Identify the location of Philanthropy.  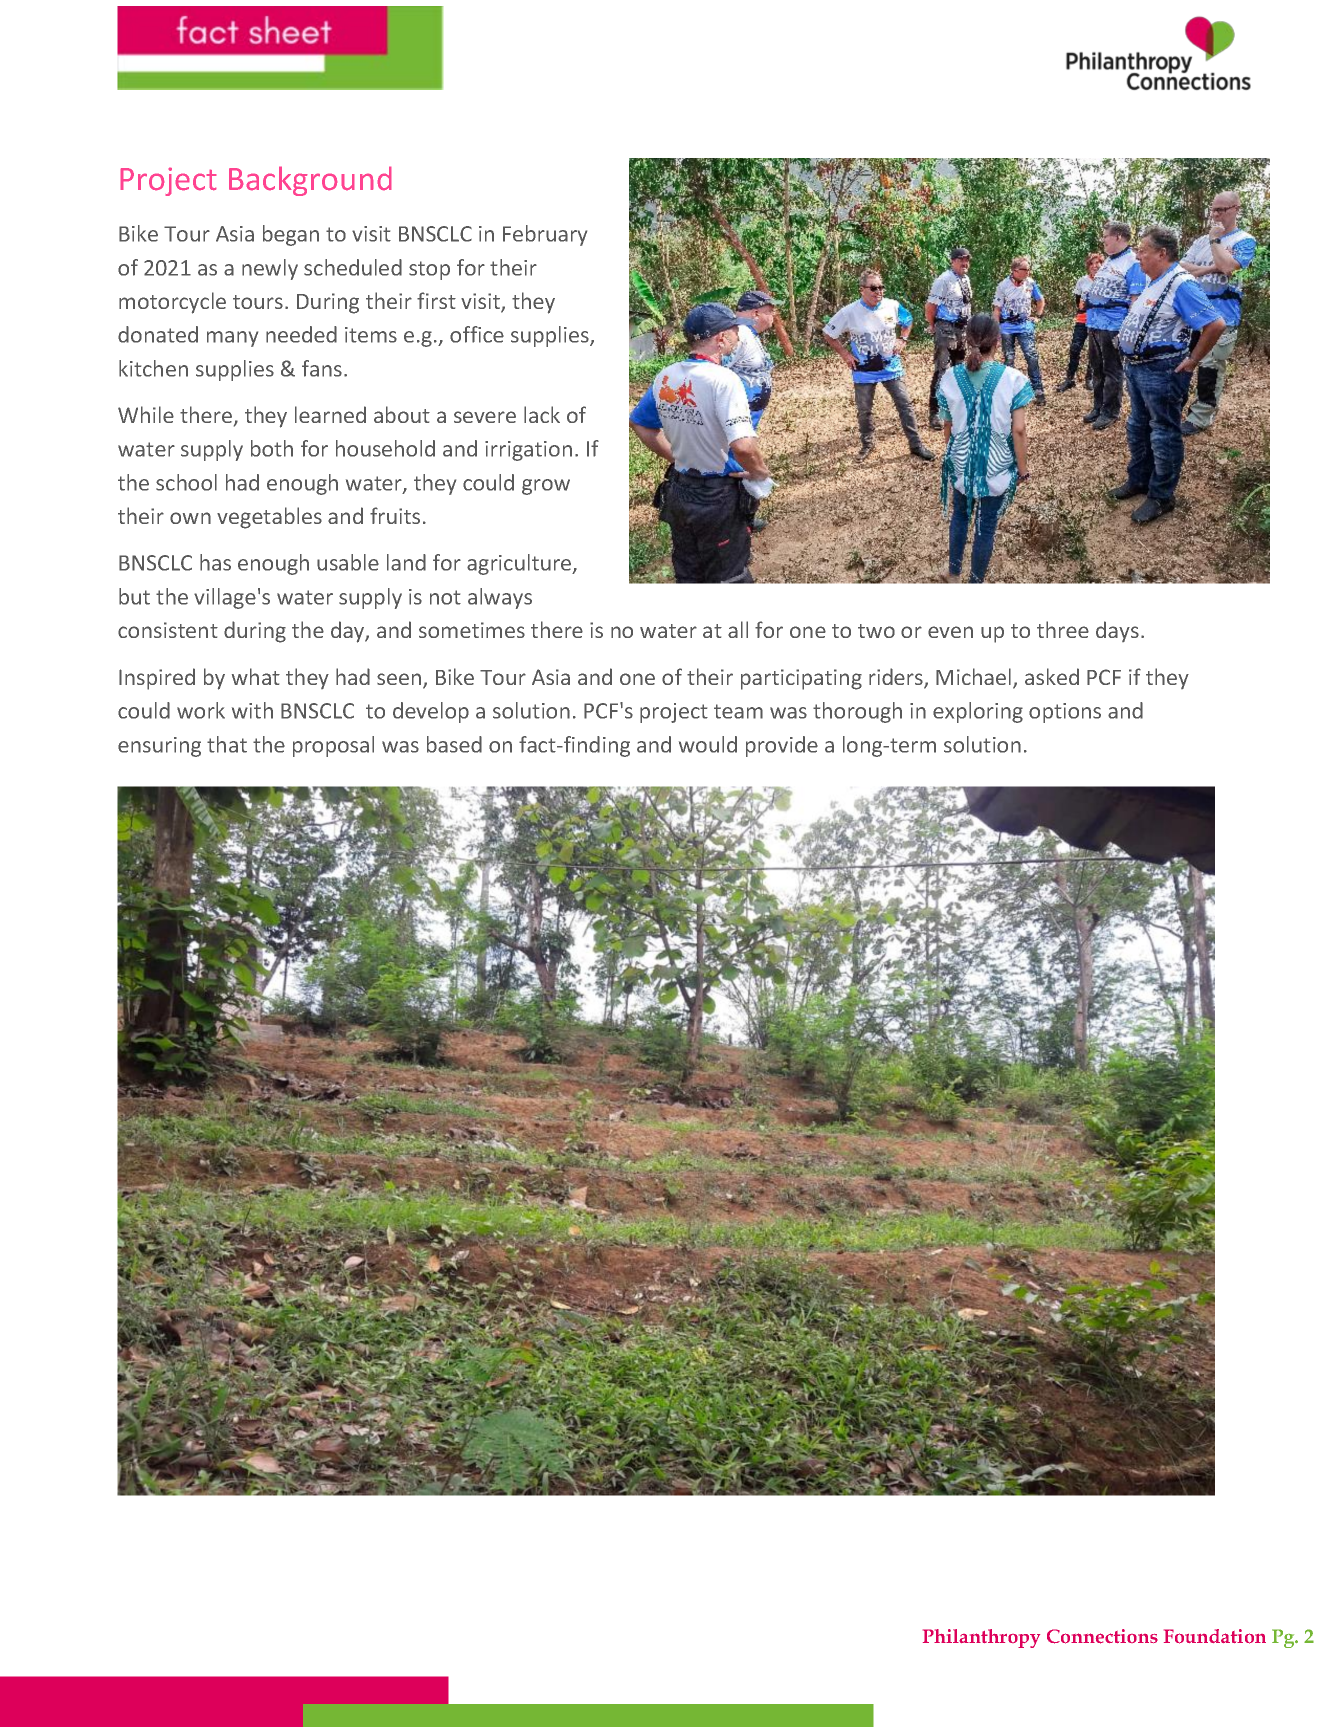
(981, 1638).
